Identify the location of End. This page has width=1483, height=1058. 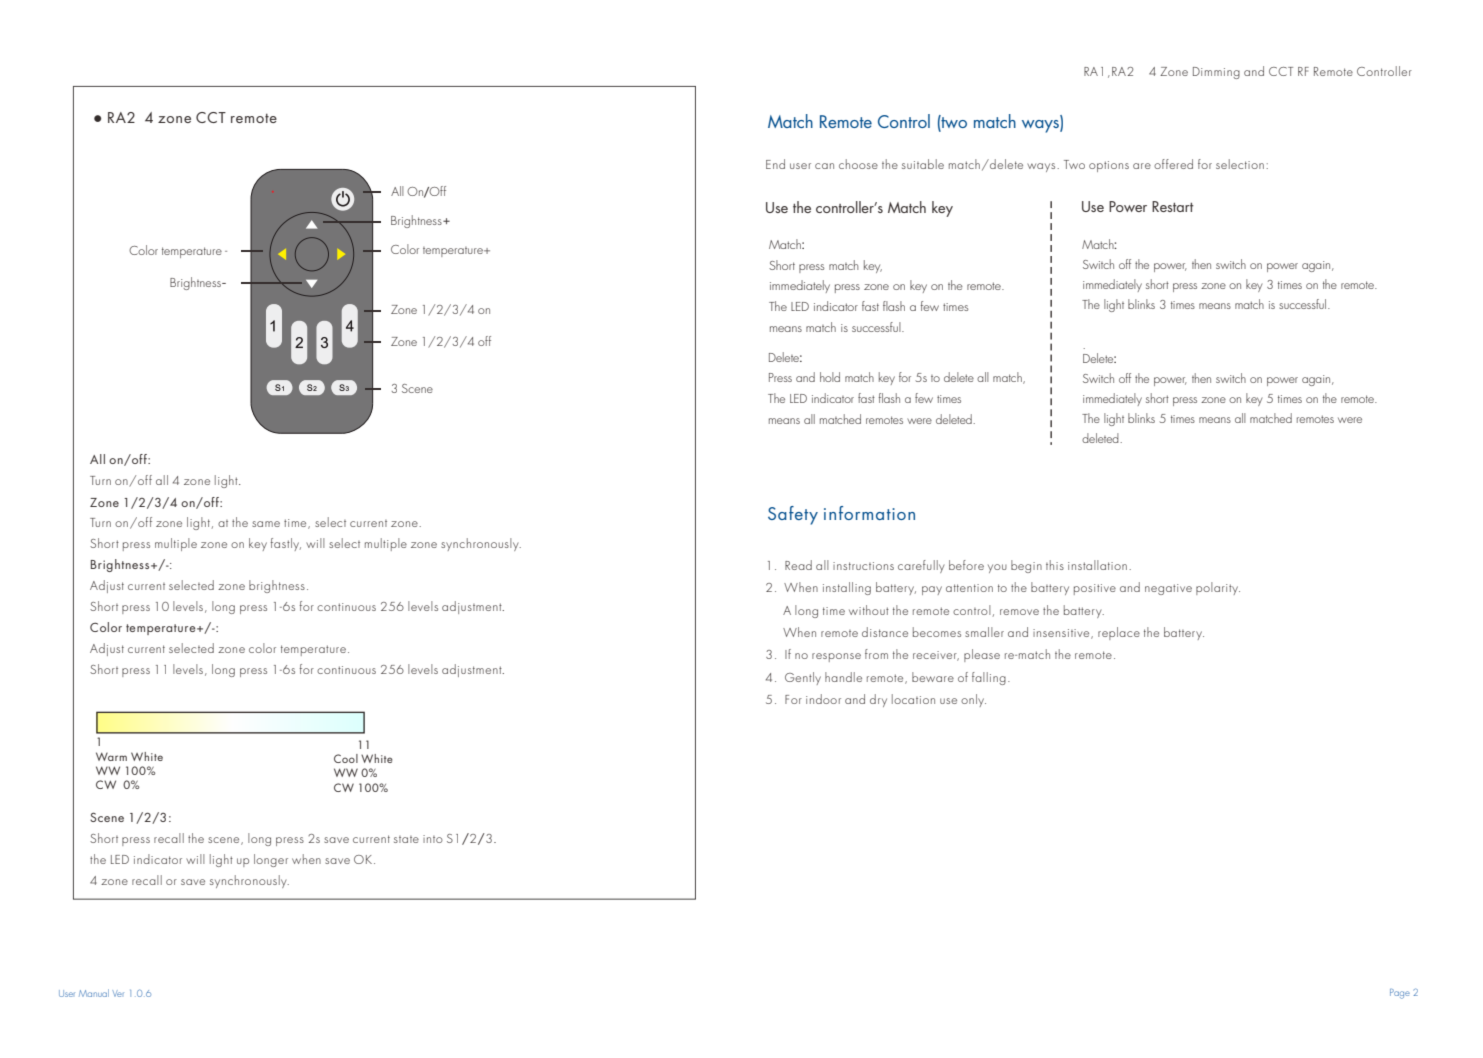
(775, 164).
